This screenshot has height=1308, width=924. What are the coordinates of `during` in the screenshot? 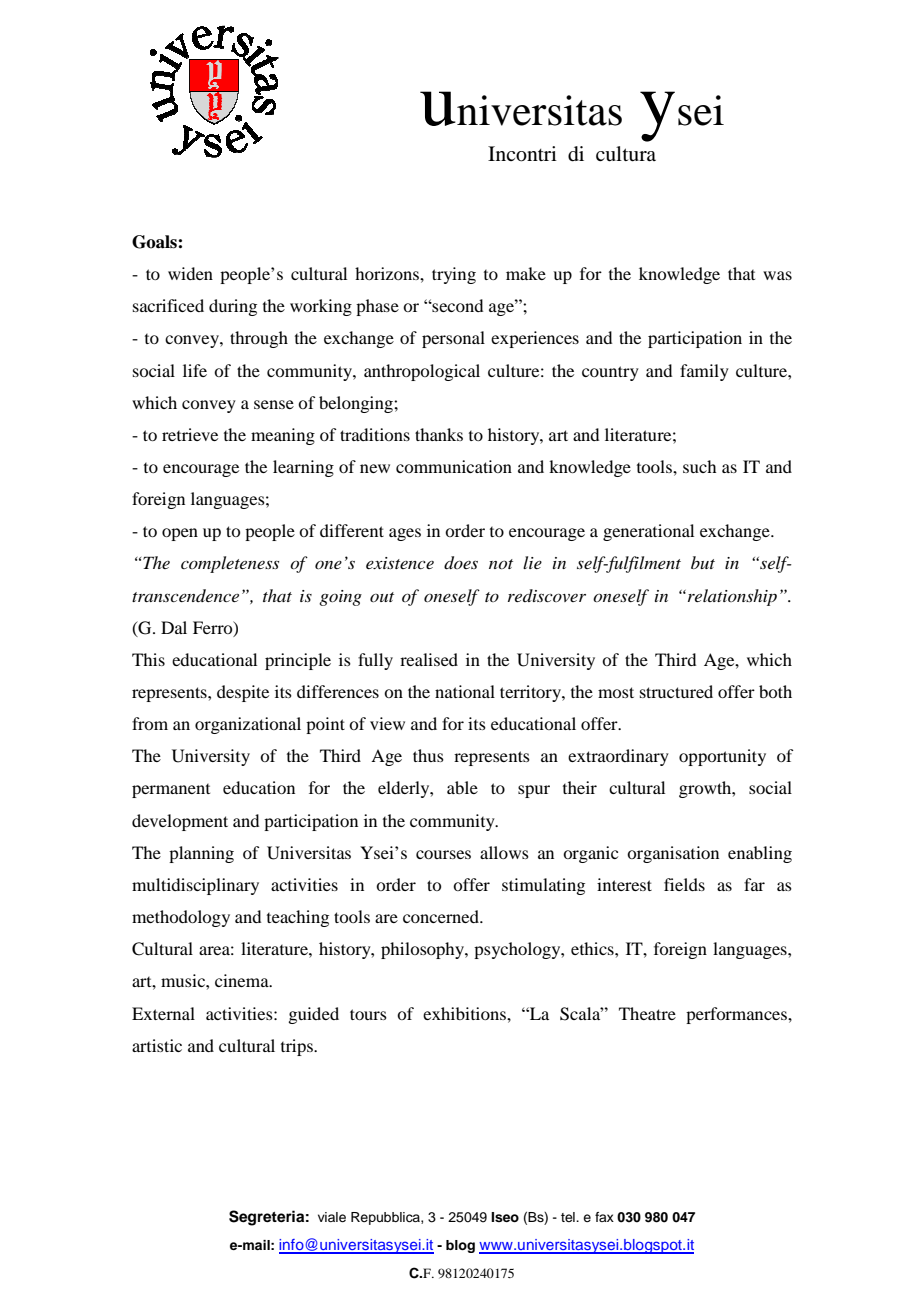 It's located at (233, 307).
